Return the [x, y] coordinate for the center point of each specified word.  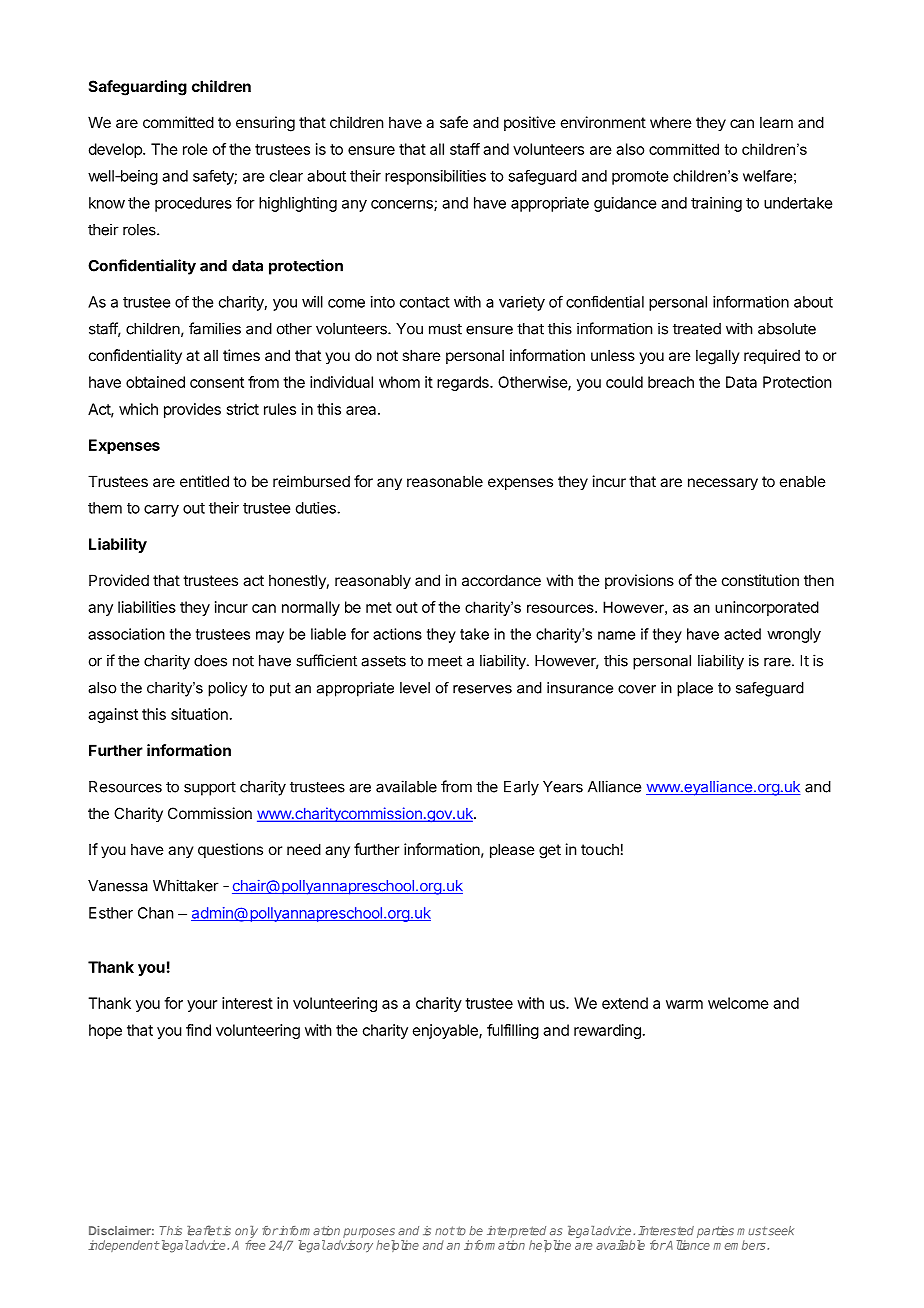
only [246, 1232]
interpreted [516, 1232]
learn [776, 122]
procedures [193, 204]
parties [715, 1232]
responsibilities [435, 177]
